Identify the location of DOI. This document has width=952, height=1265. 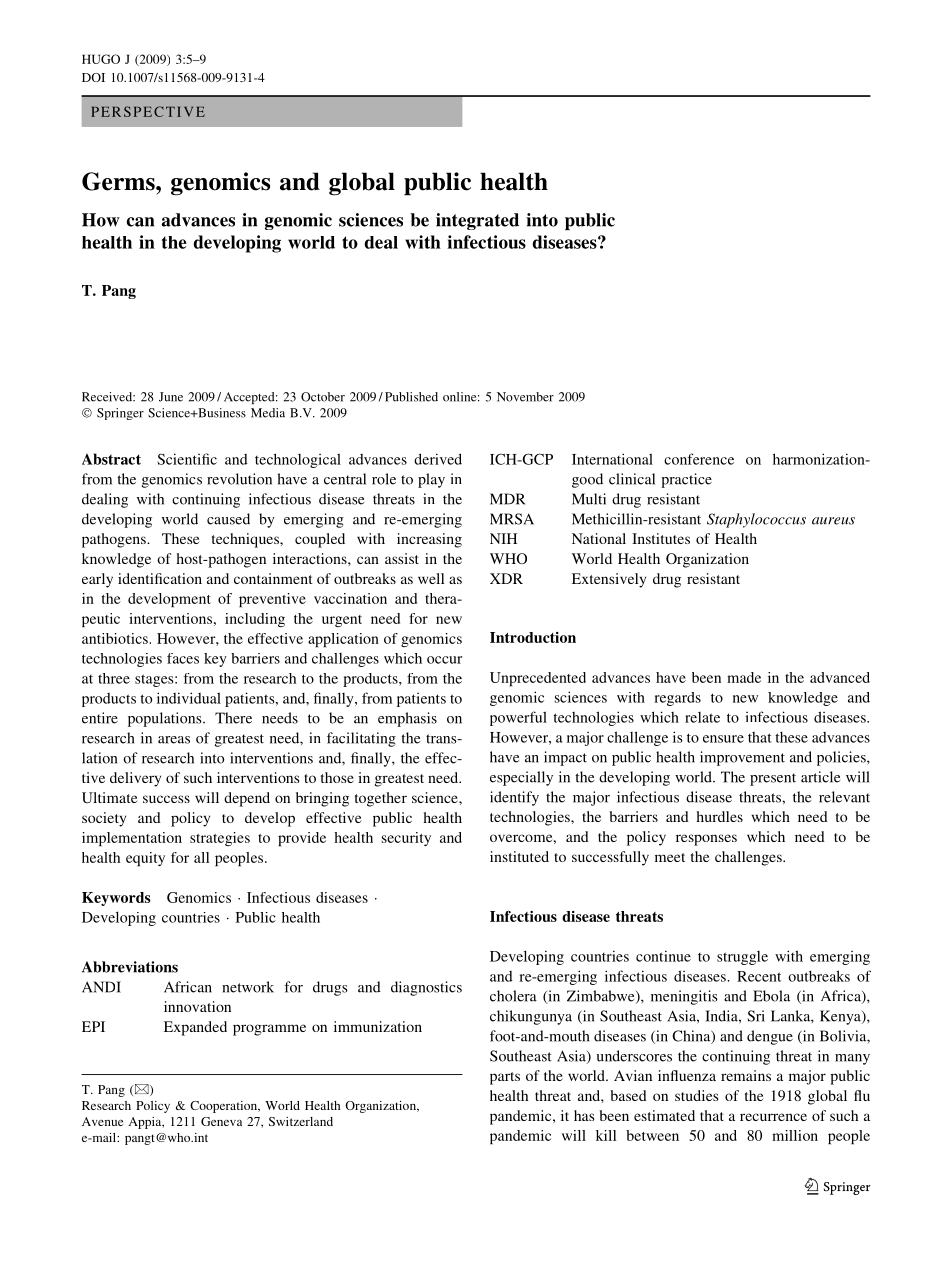
(93, 77).
